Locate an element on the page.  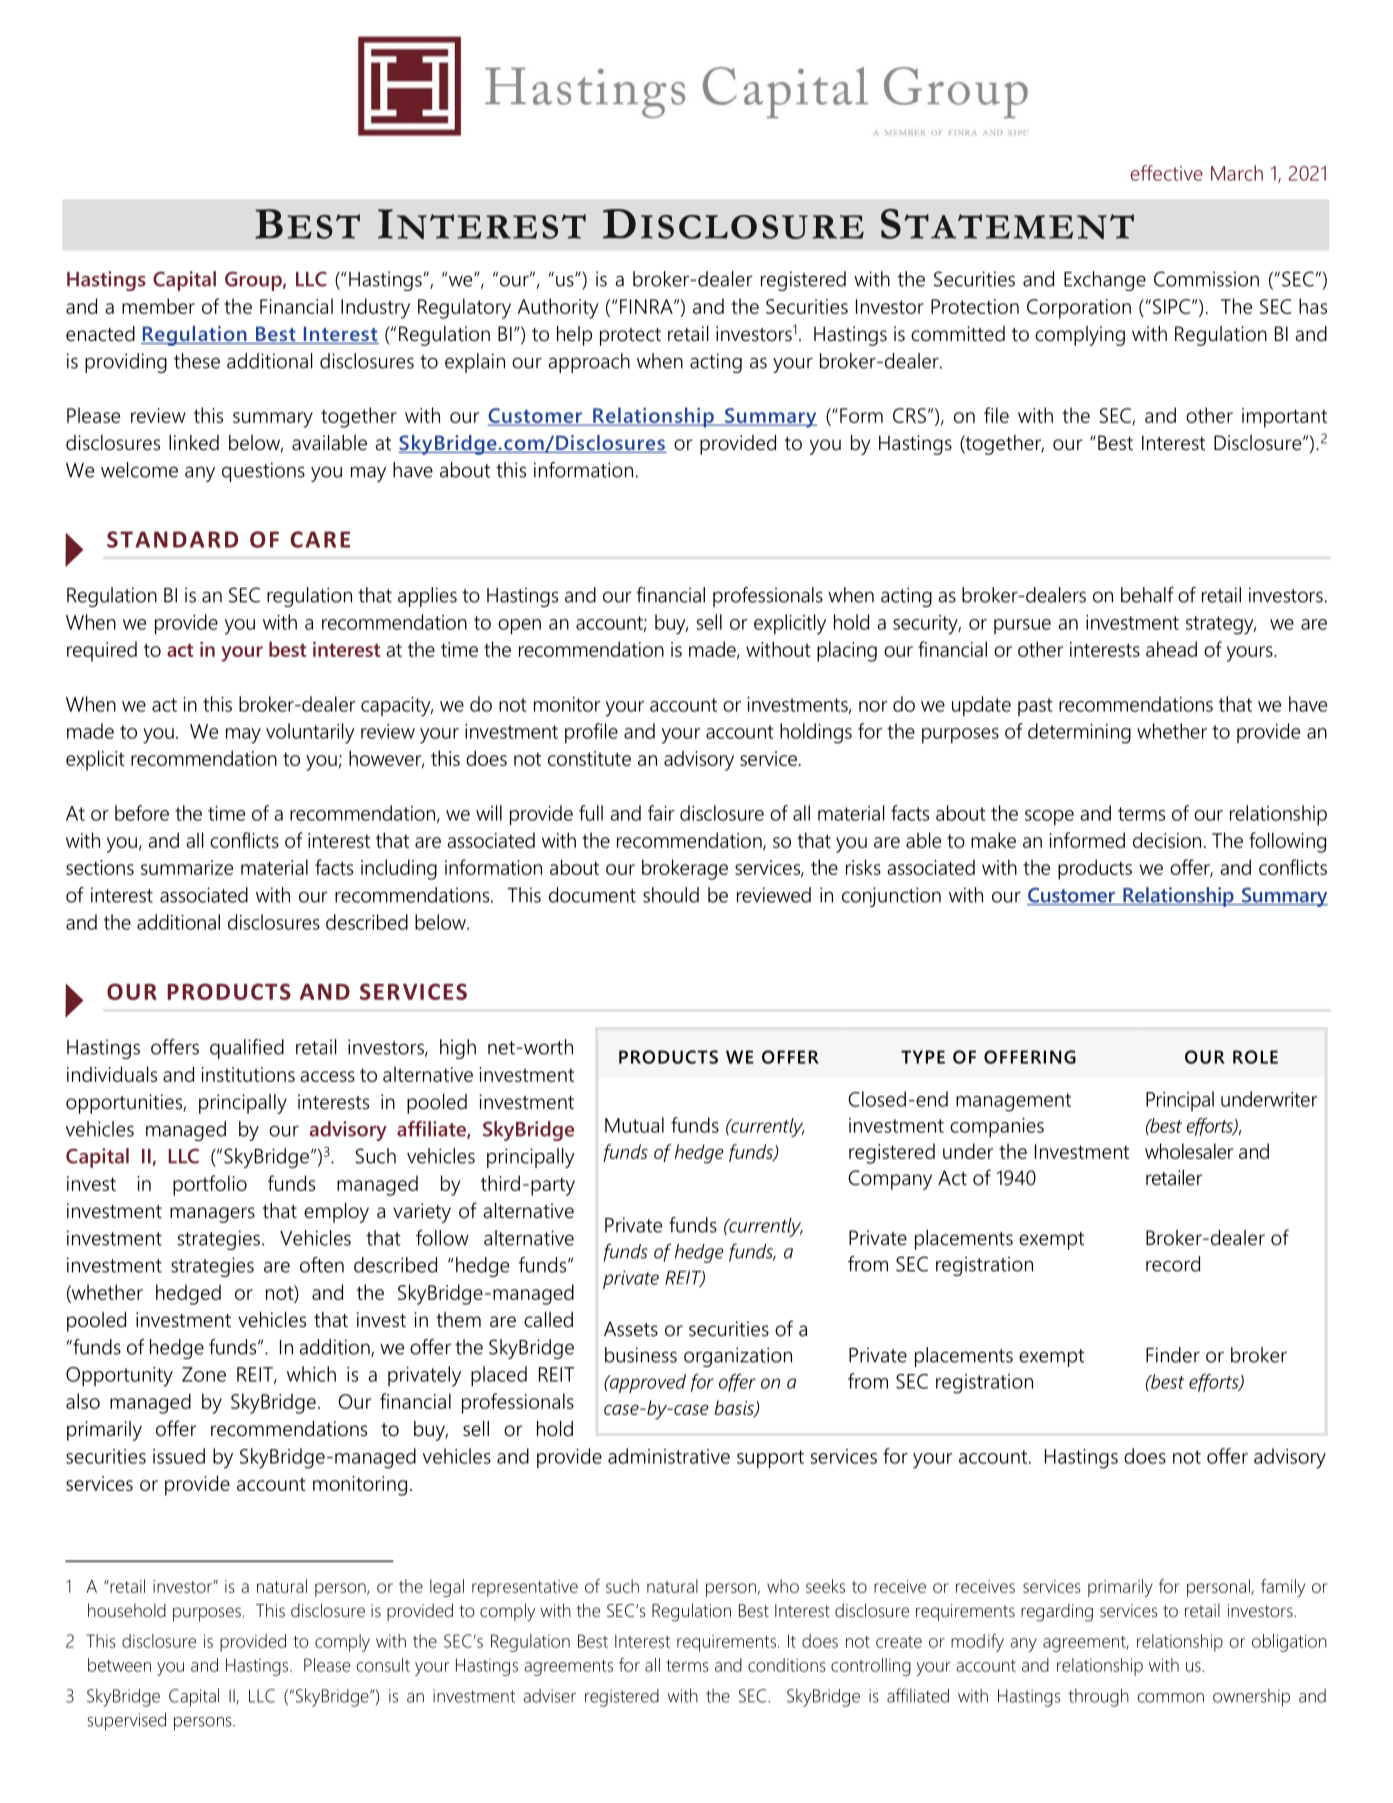
decision is located at coordinates (1167, 840).
